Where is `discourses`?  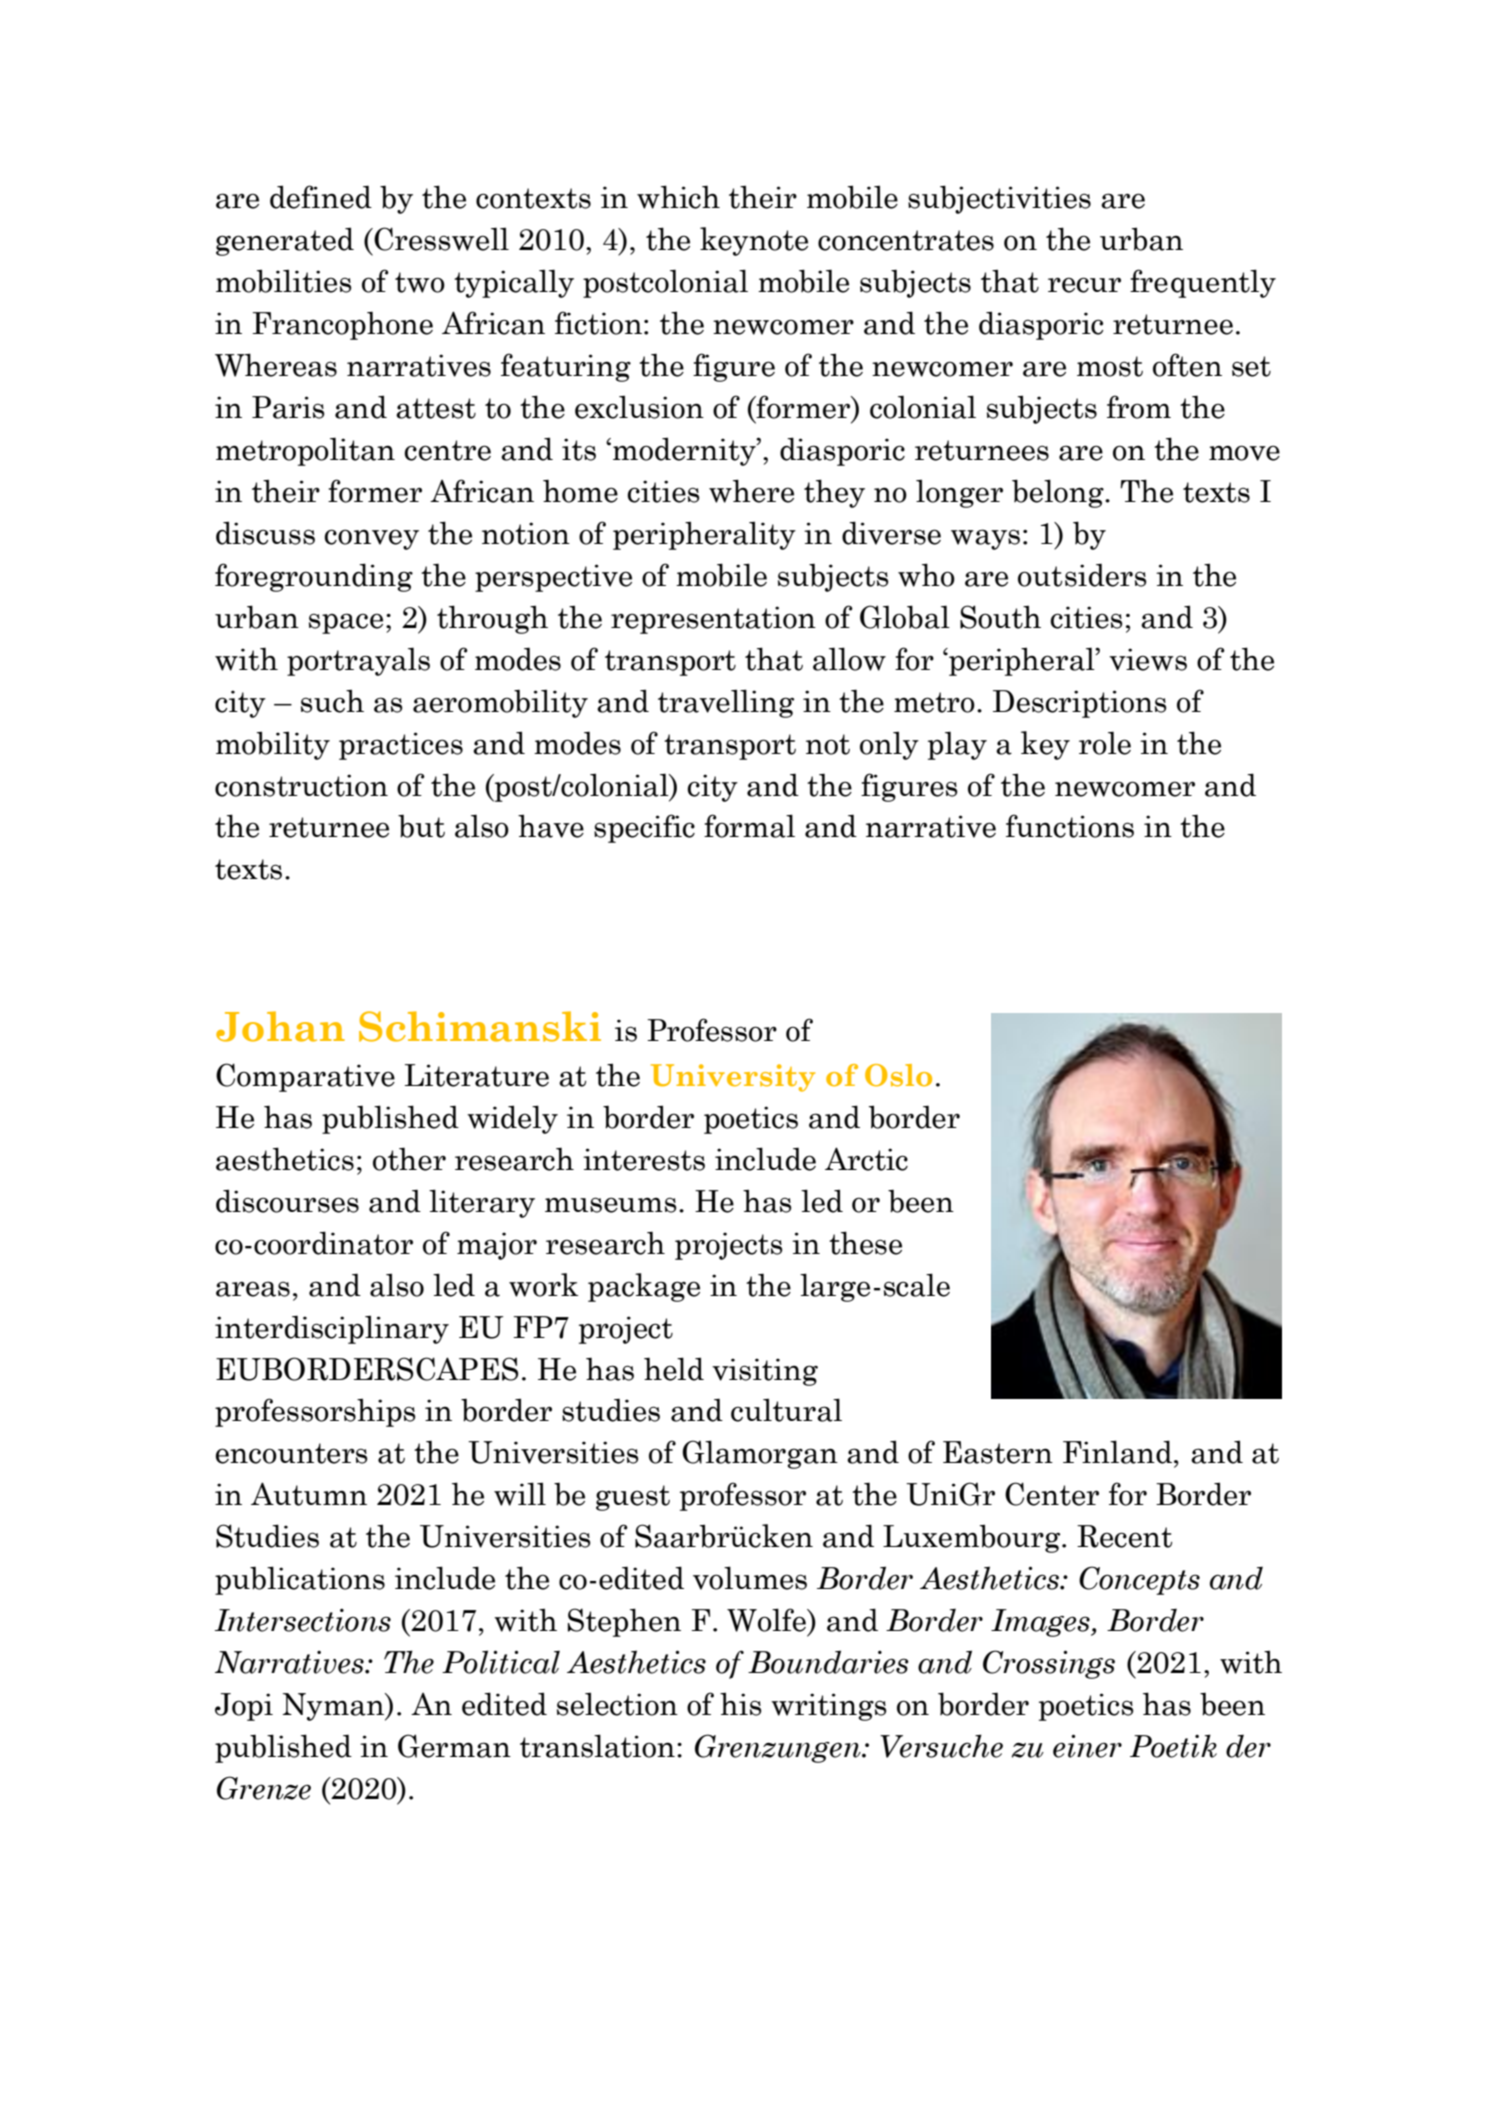 discourses is located at coordinates (287, 1201).
